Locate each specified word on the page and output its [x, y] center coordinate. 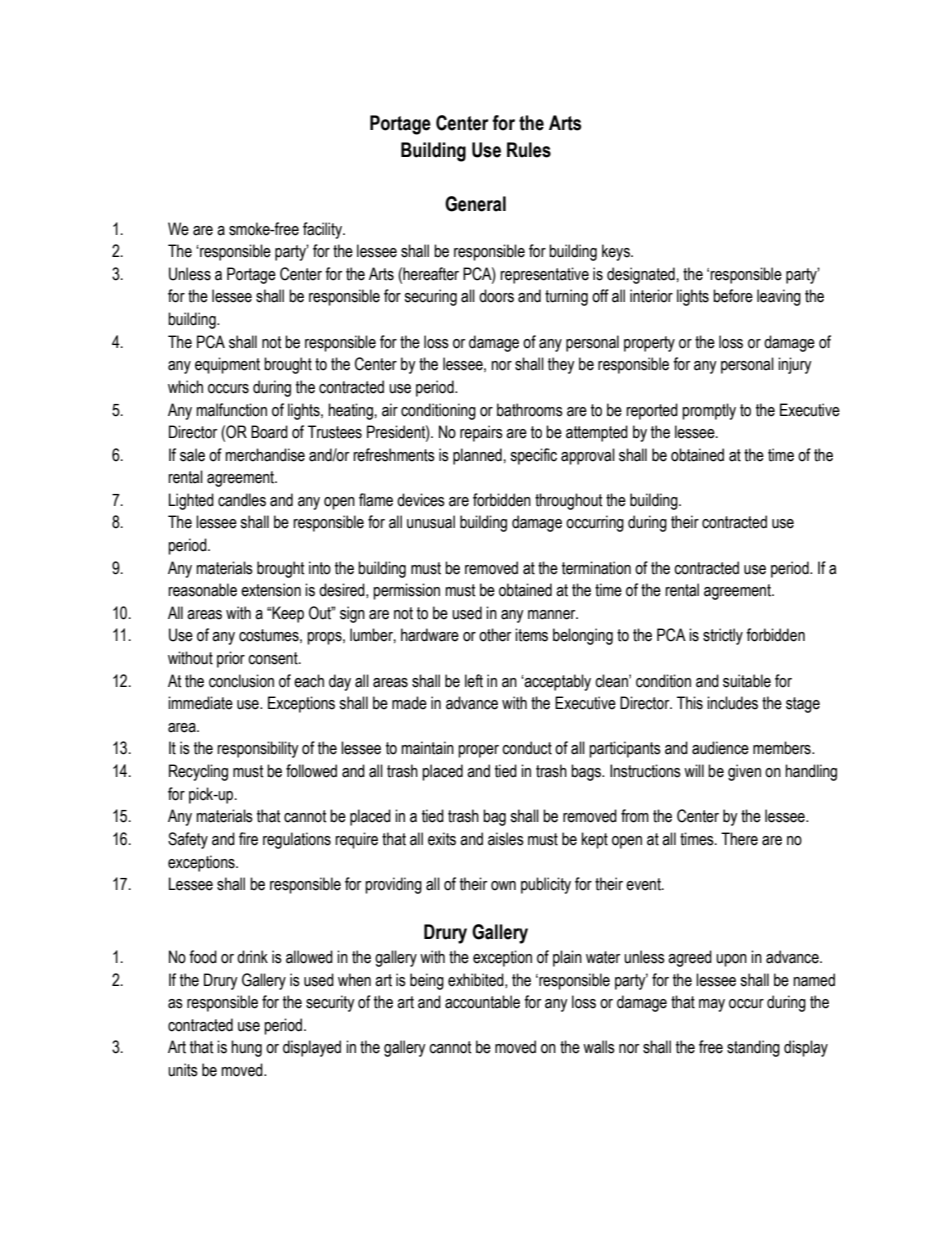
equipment [227, 365]
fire [248, 839]
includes [732, 703]
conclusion [241, 681]
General [475, 204]
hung [246, 1048]
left [474, 681]
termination [596, 568]
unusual [431, 522]
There [739, 839]
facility [323, 230]
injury [795, 365]
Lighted [191, 501]
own [503, 886]
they [561, 365]
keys [617, 252]
